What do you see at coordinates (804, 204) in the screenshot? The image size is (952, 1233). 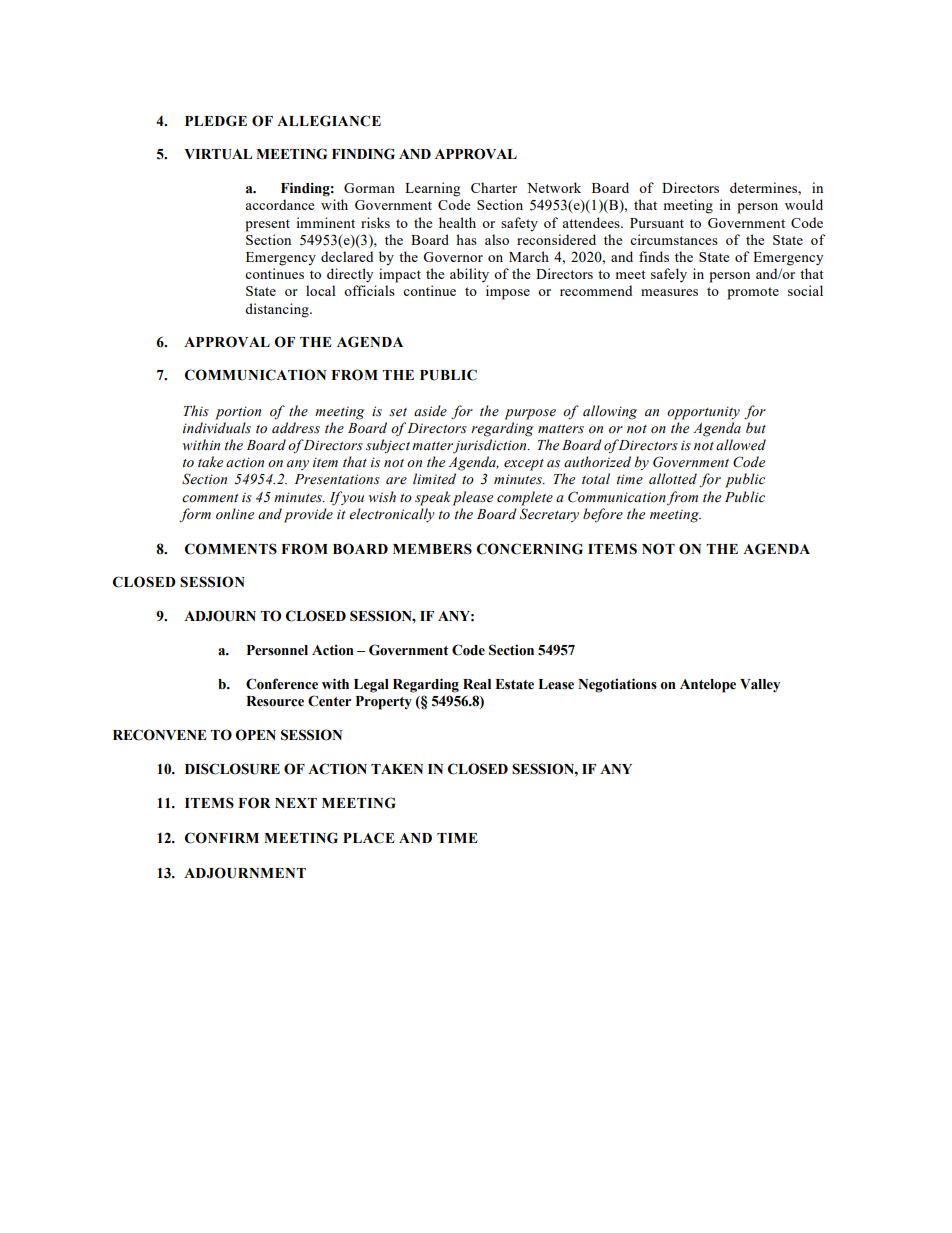 I see `would` at bounding box center [804, 204].
